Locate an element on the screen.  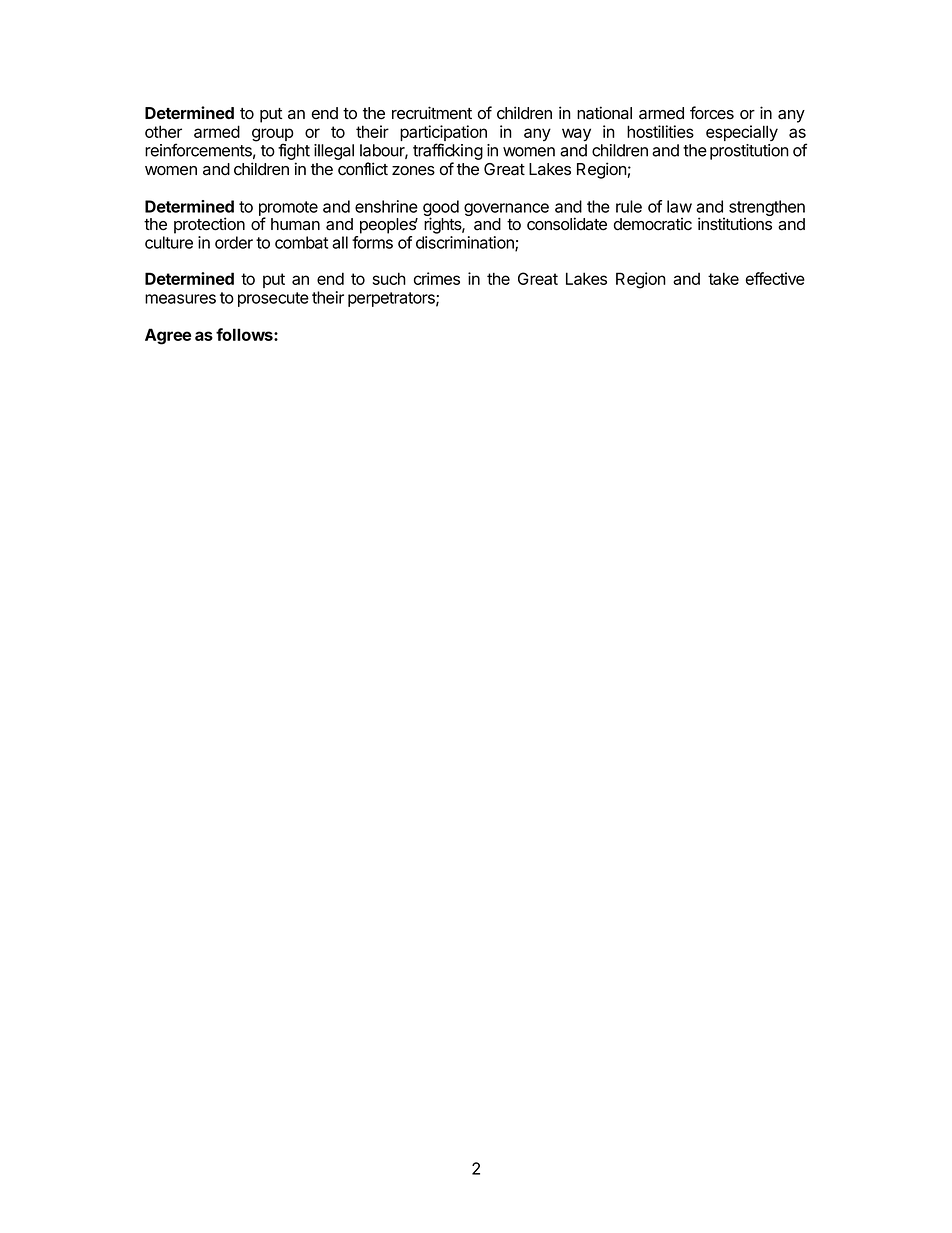
prosecute is located at coordinates (273, 299).
